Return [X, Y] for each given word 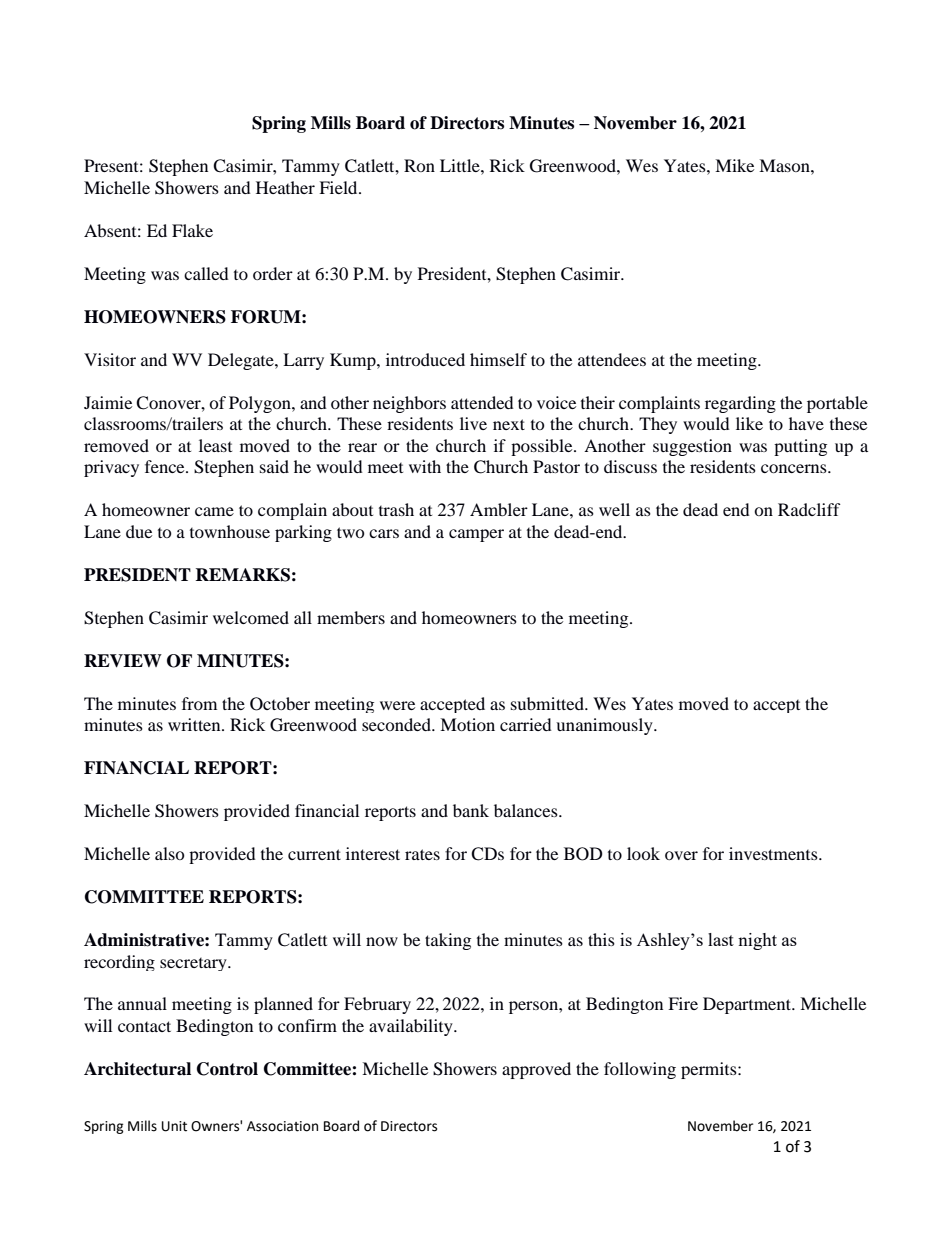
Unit [174, 1126]
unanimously [605, 726]
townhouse [230, 531]
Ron [419, 165]
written [195, 724]
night [757, 941]
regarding [740, 404]
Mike [734, 165]
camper [476, 535]
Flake [192, 230]
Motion [467, 724]
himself [498, 359]
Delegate [242, 361]
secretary [194, 964]
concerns [795, 468]
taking [448, 941]
